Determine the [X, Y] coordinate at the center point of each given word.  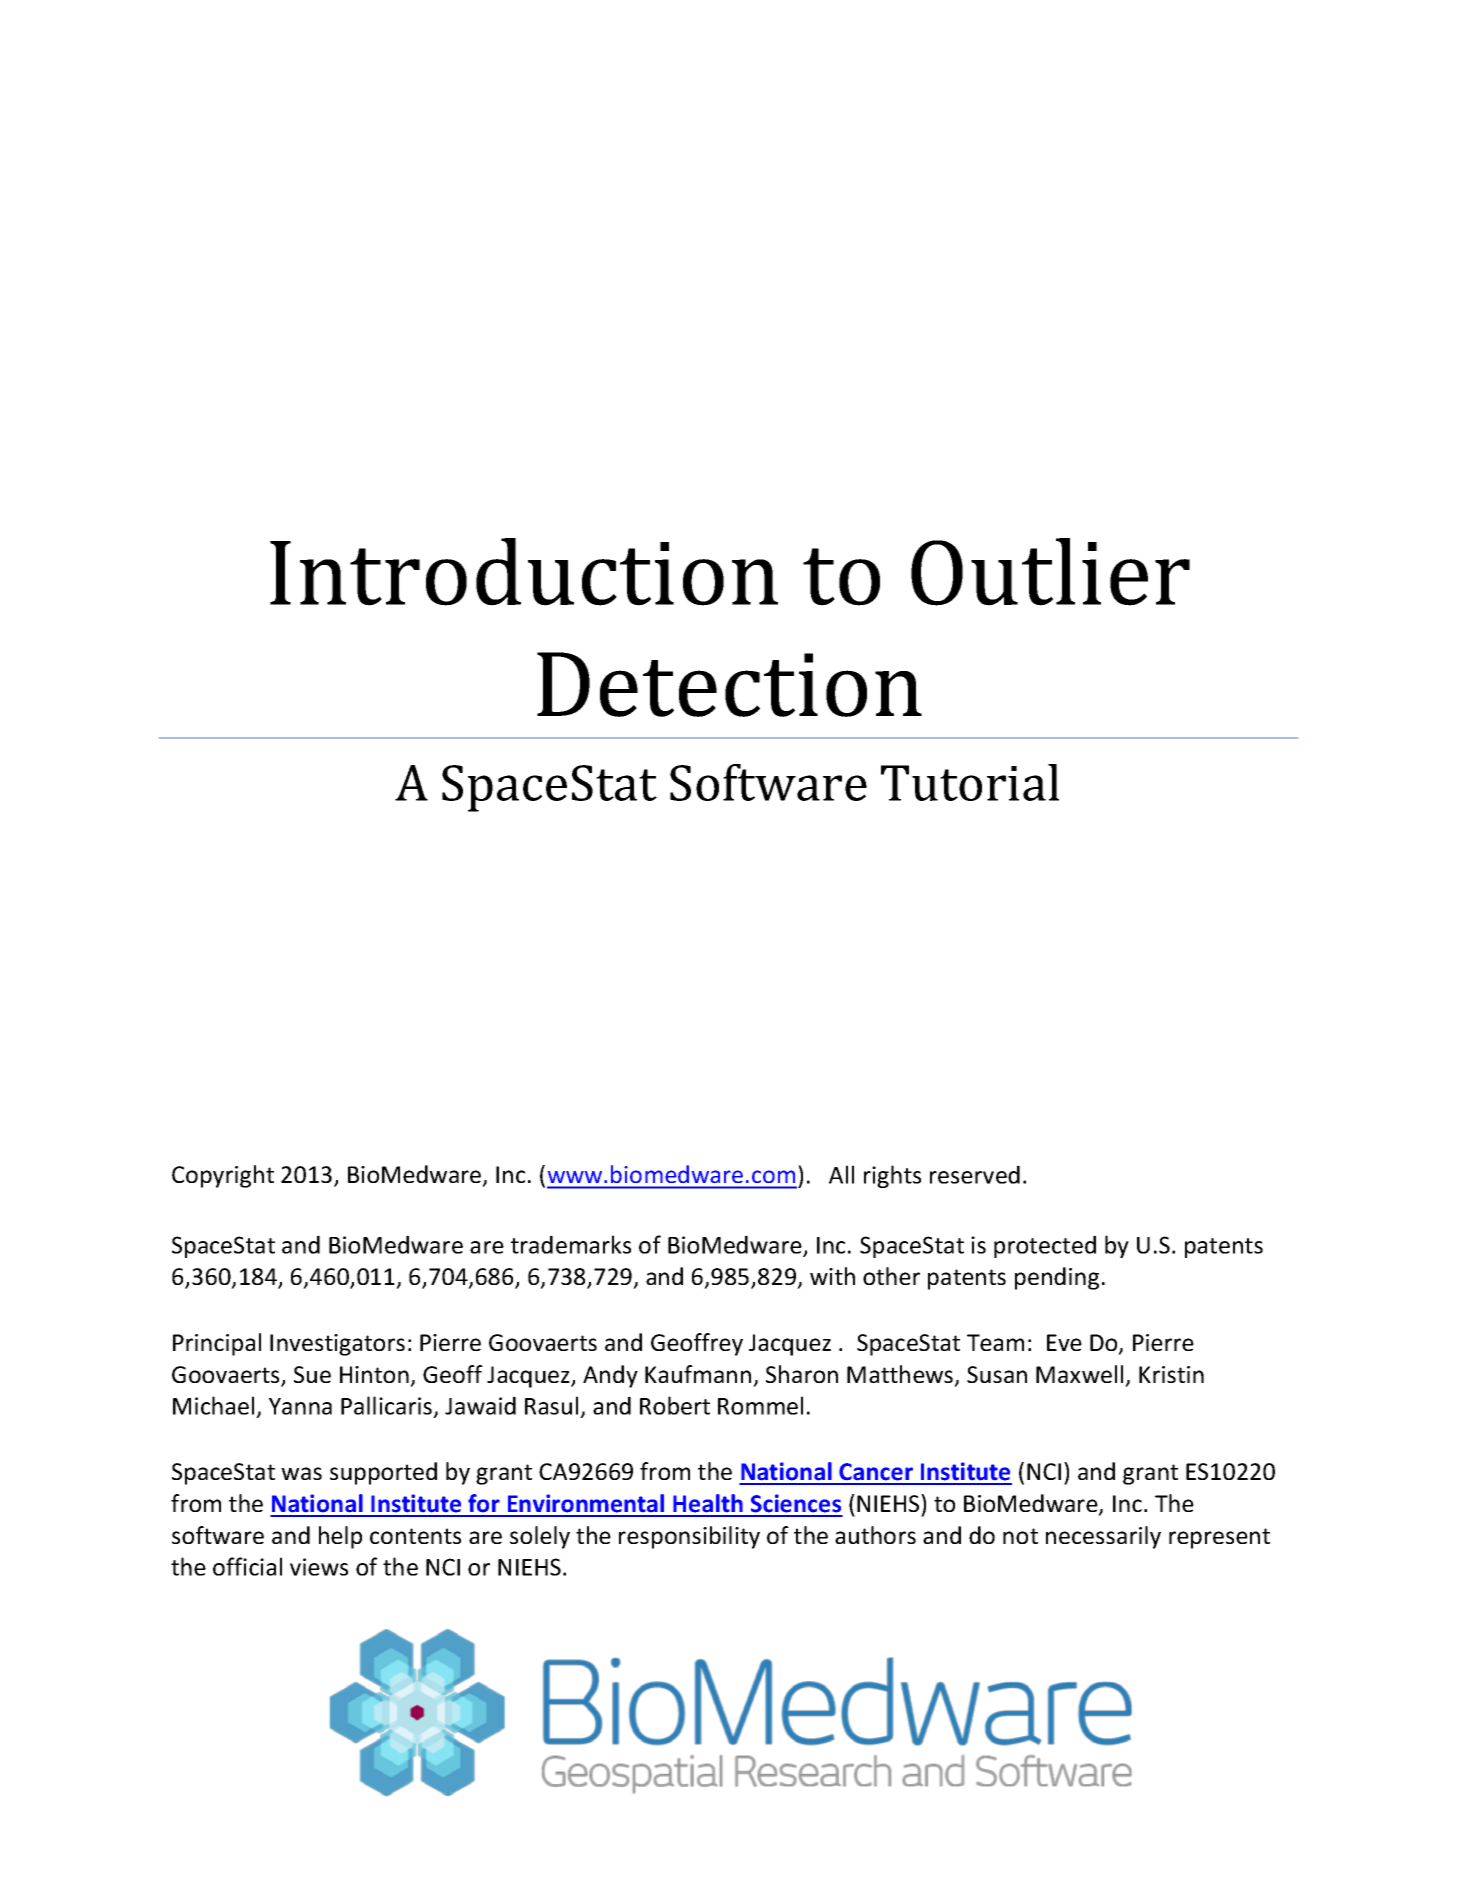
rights [892, 1176]
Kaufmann [698, 1374]
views [319, 1567]
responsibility [689, 1537]
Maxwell [1079, 1374]
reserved [975, 1174]
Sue [312, 1374]
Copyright [223, 1176]
